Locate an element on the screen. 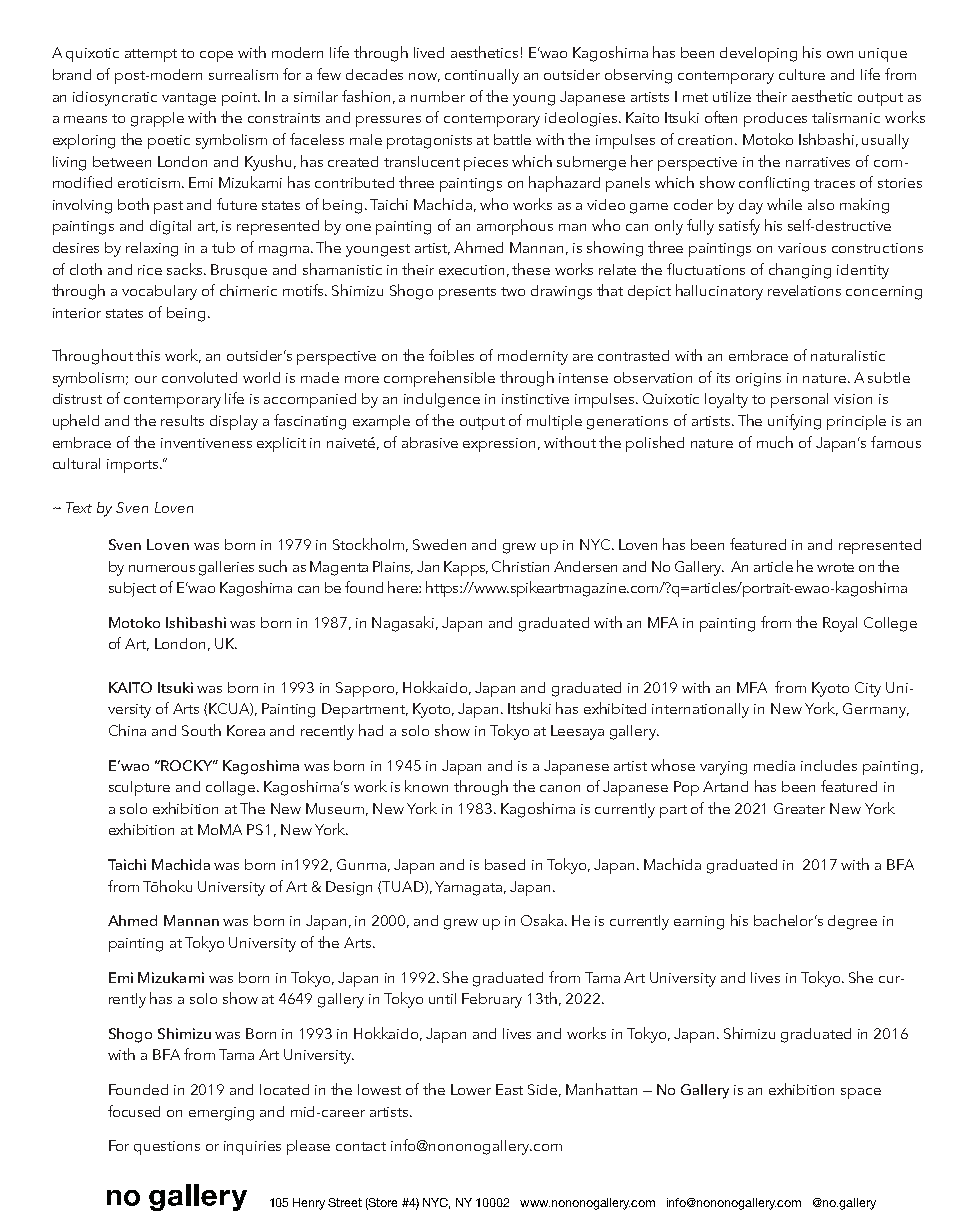 The image size is (980, 1226). South is located at coordinates (201, 730).
